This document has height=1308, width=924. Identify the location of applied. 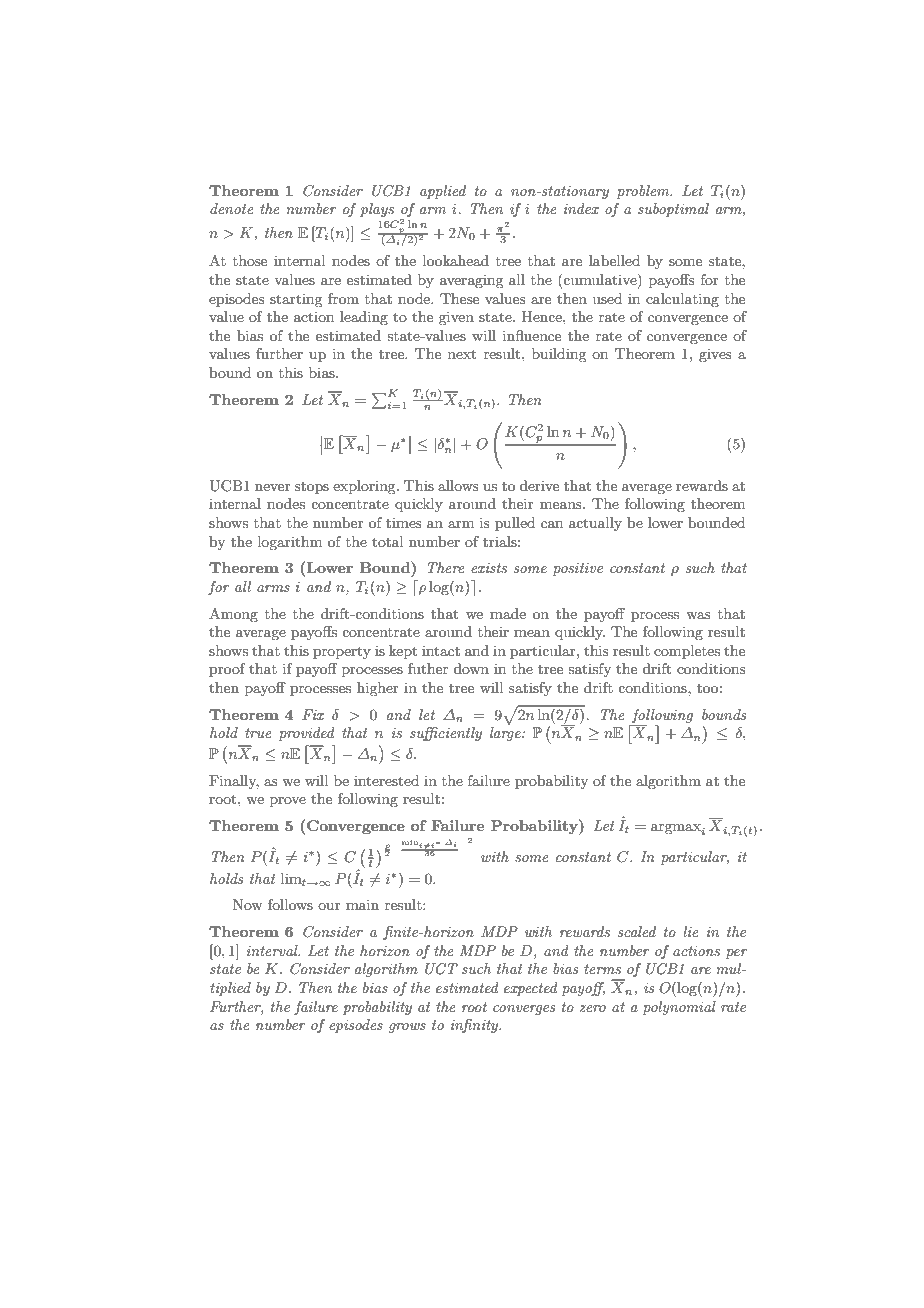
(443, 192).
